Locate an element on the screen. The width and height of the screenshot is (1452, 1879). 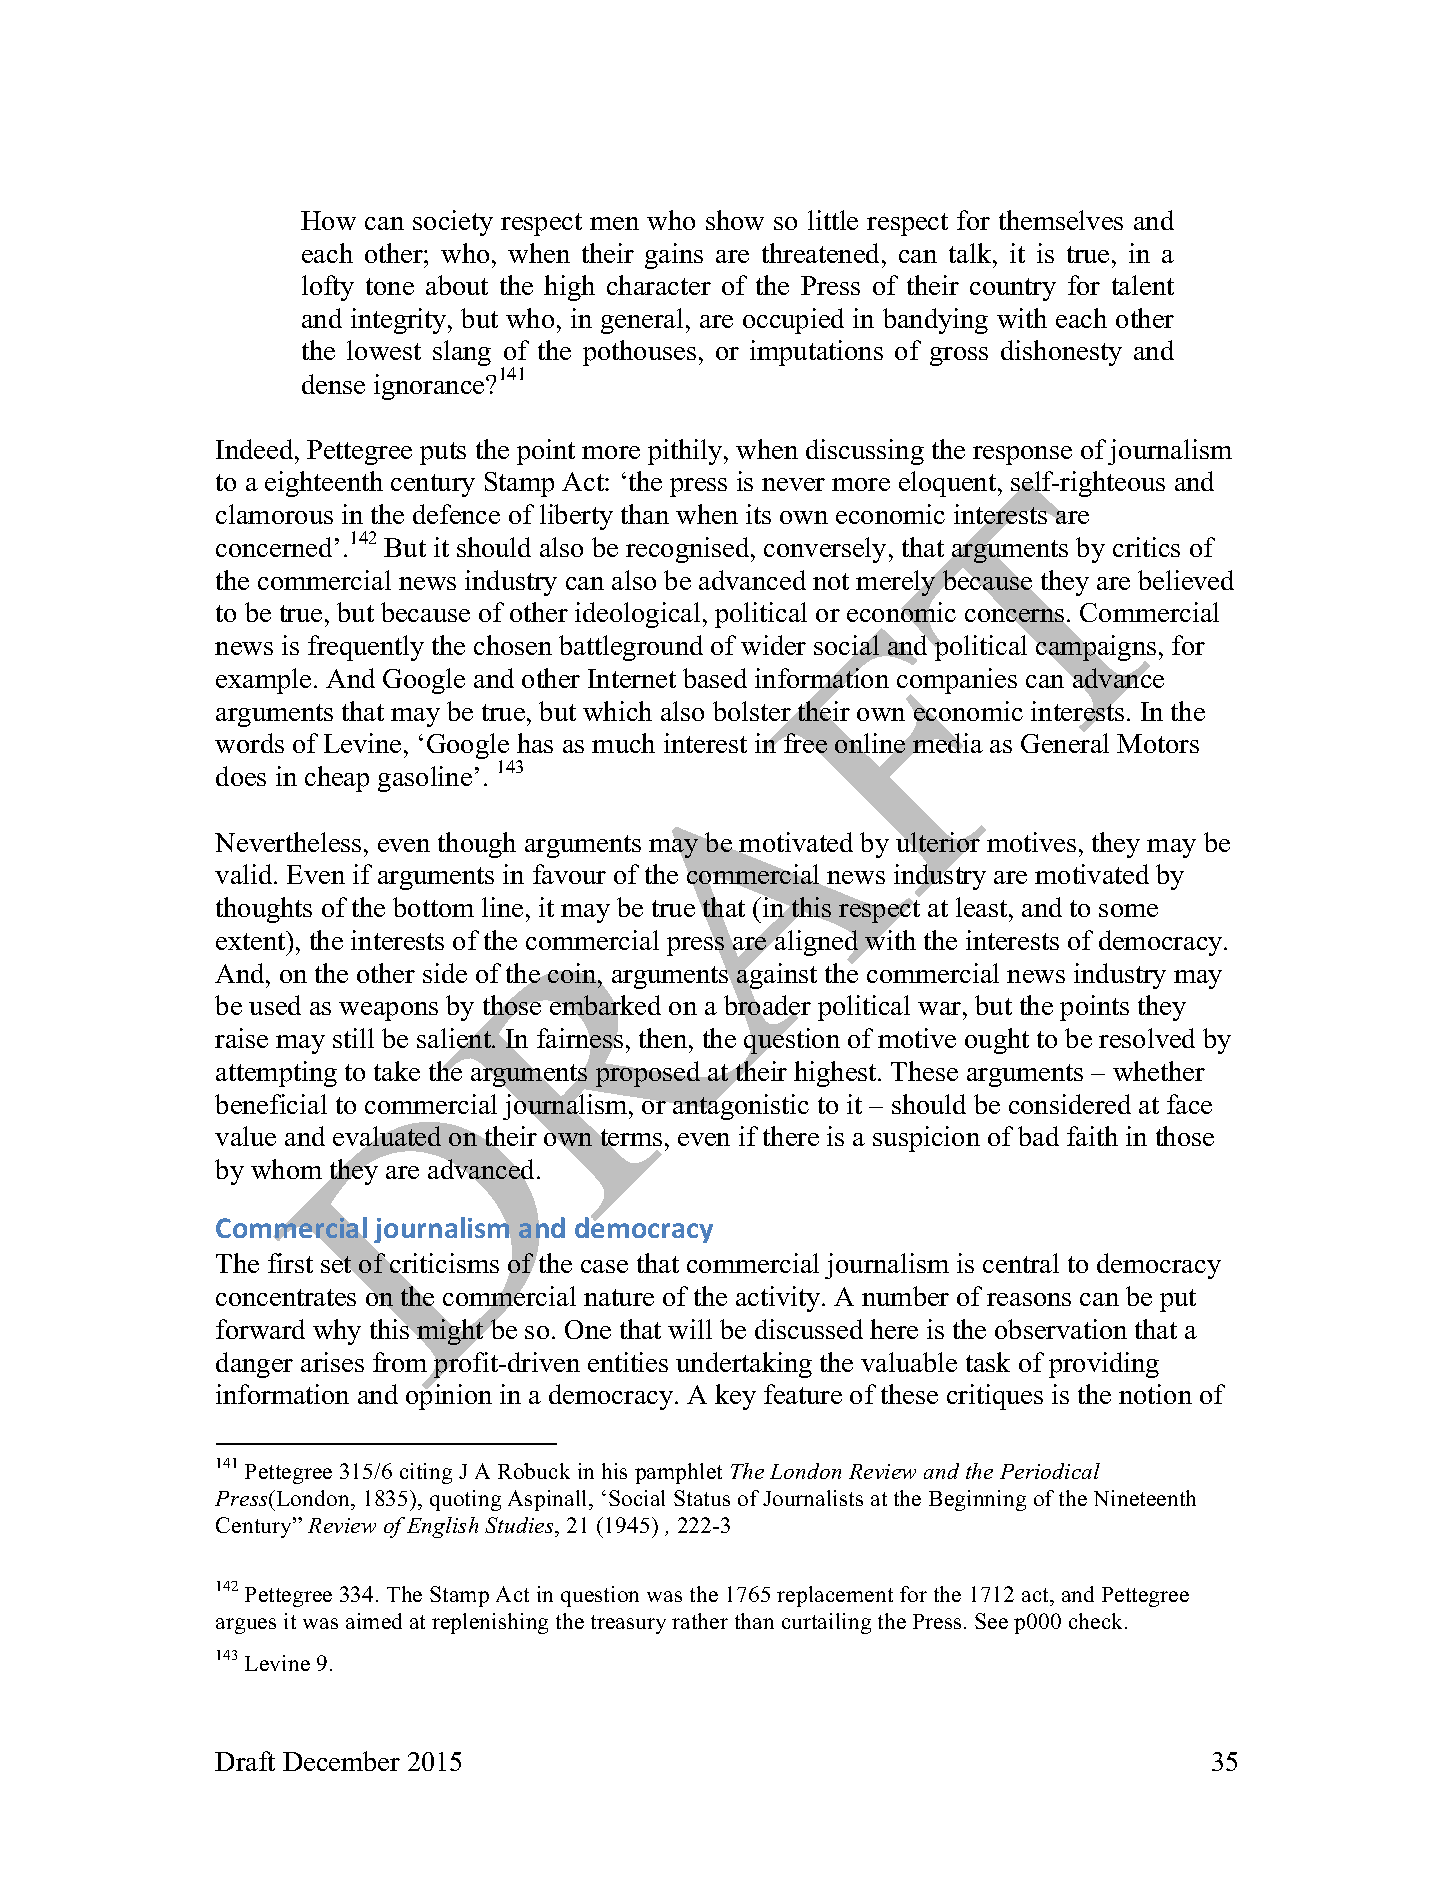
December is located at coordinates (341, 1761).
